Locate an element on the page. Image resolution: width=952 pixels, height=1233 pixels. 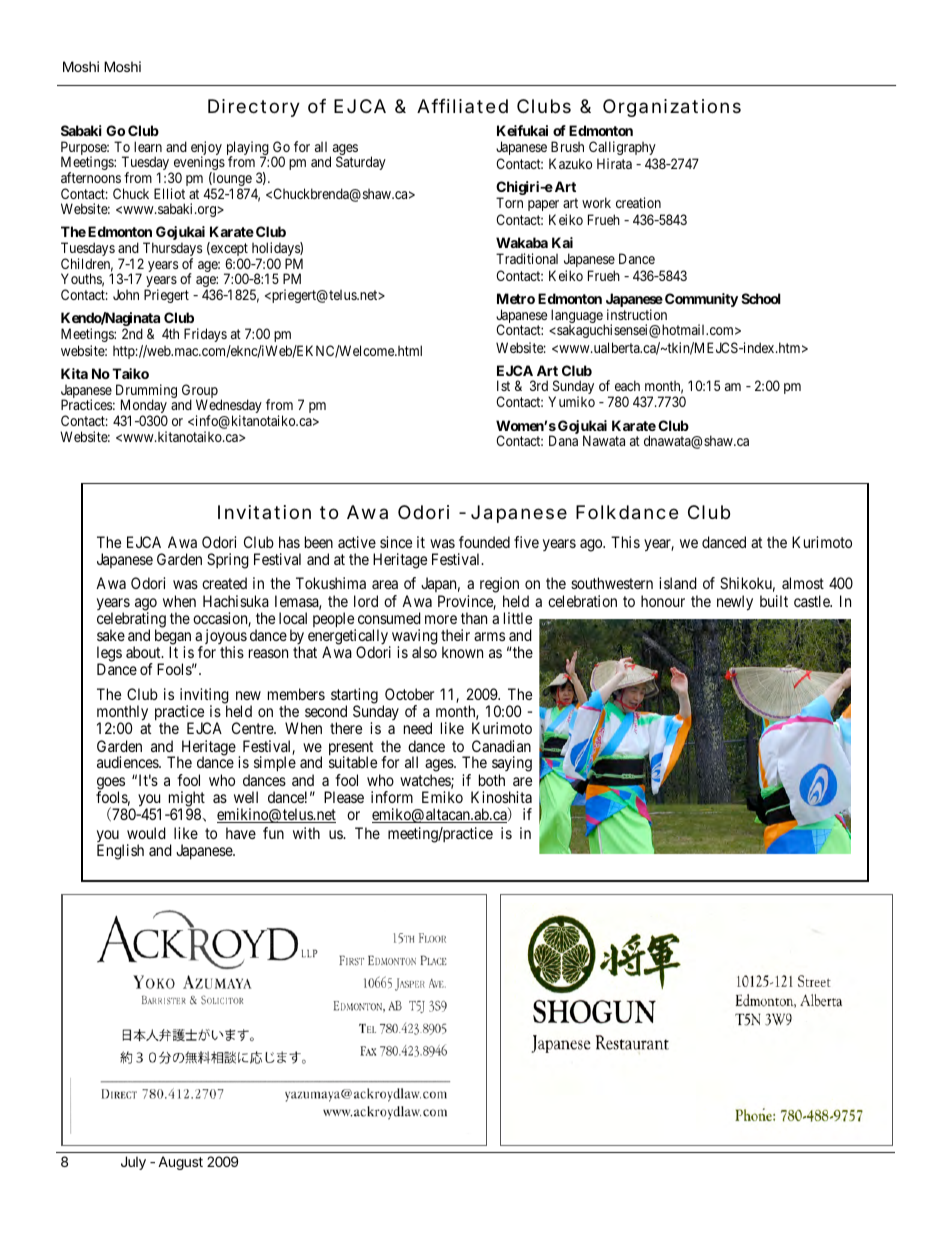
Fridays is located at coordinates (205, 335).
